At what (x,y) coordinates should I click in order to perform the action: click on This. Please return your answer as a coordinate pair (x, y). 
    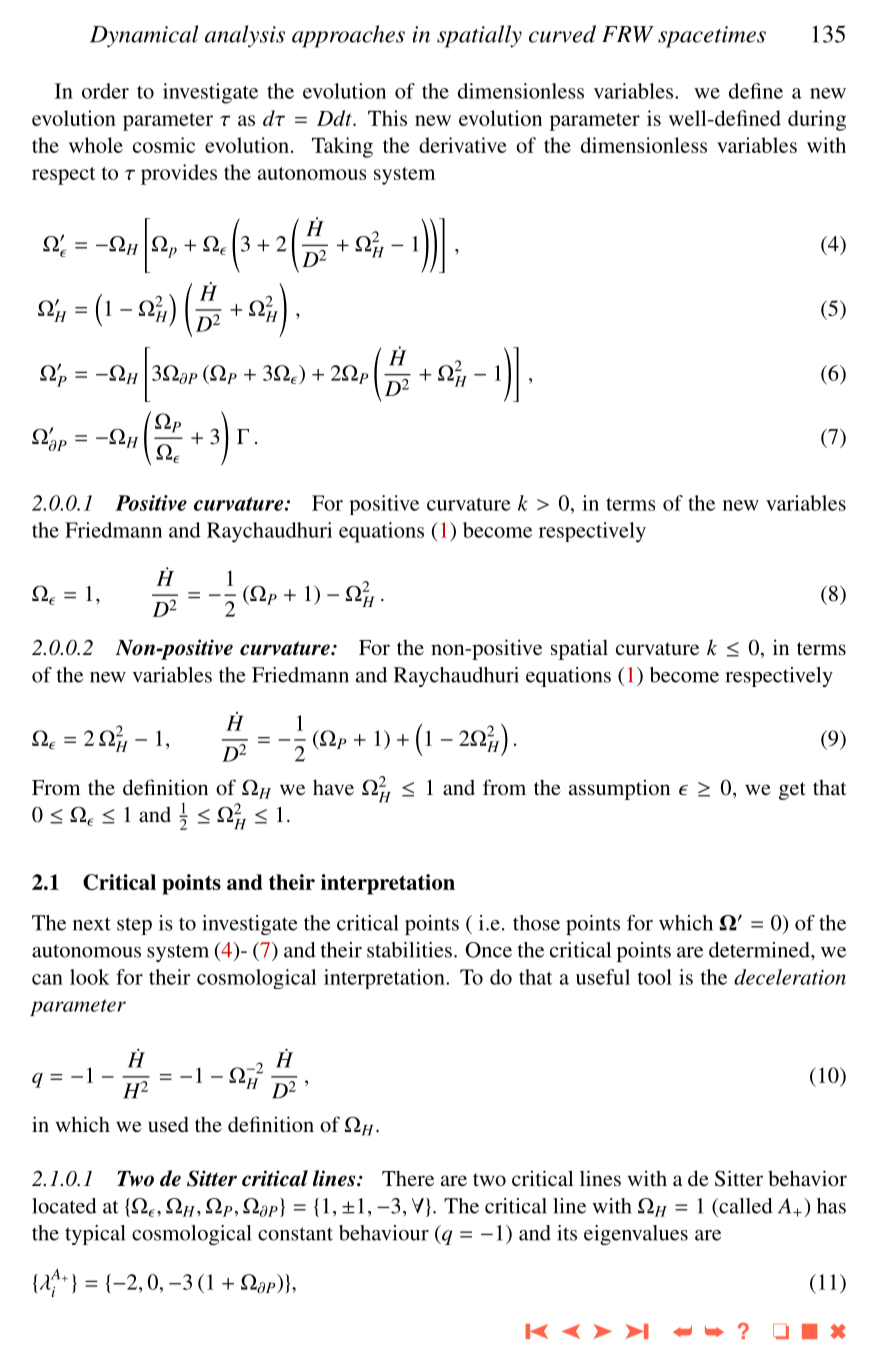
    Looking at the image, I should click on (387, 118).
